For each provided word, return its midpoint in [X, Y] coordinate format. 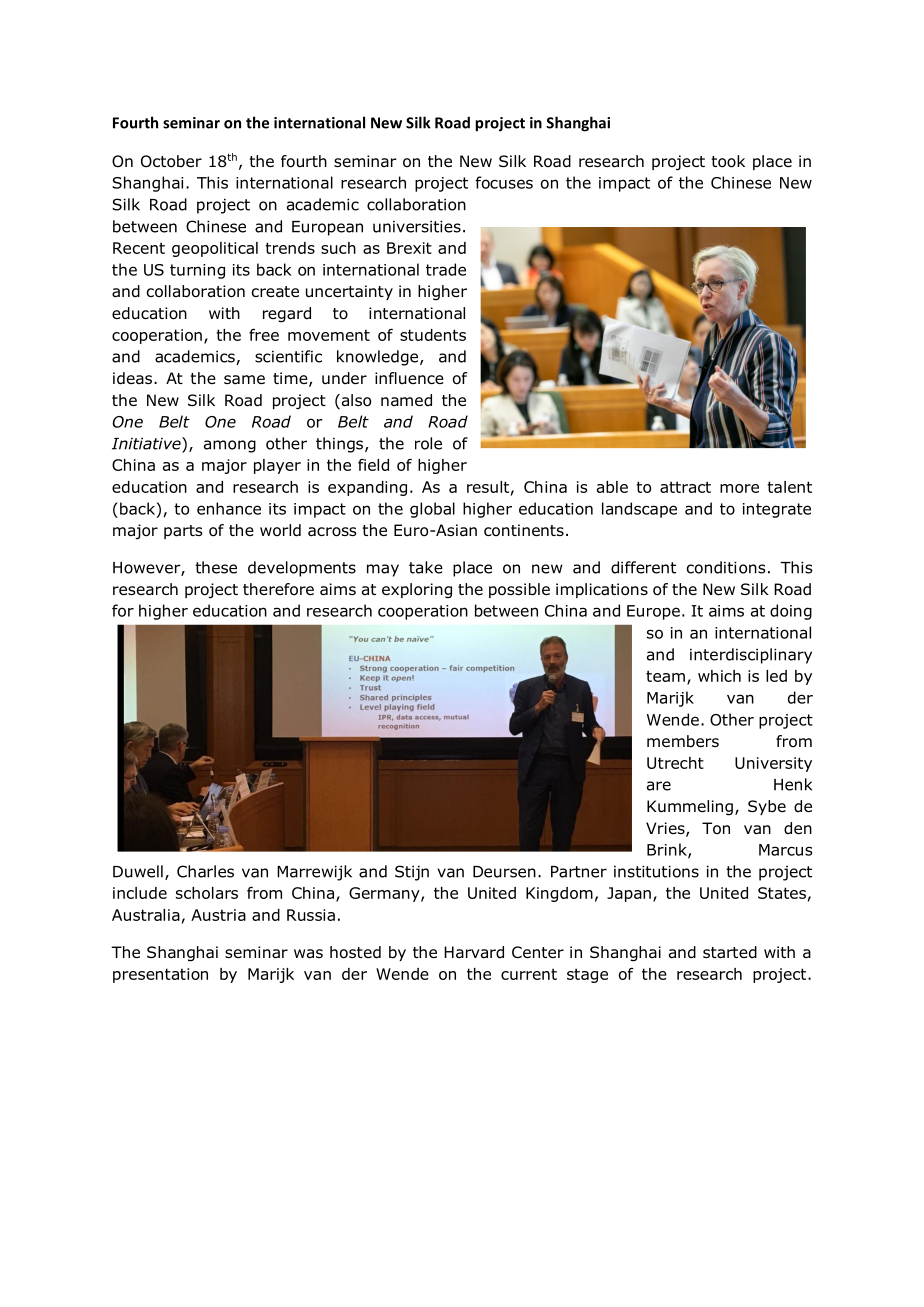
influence [409, 378]
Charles [205, 871]
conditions [726, 567]
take [426, 567]
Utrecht [675, 763]
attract [685, 487]
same [244, 379]
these [216, 567]
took [728, 161]
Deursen [504, 872]
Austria [218, 915]
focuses [504, 182]
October [171, 161]
